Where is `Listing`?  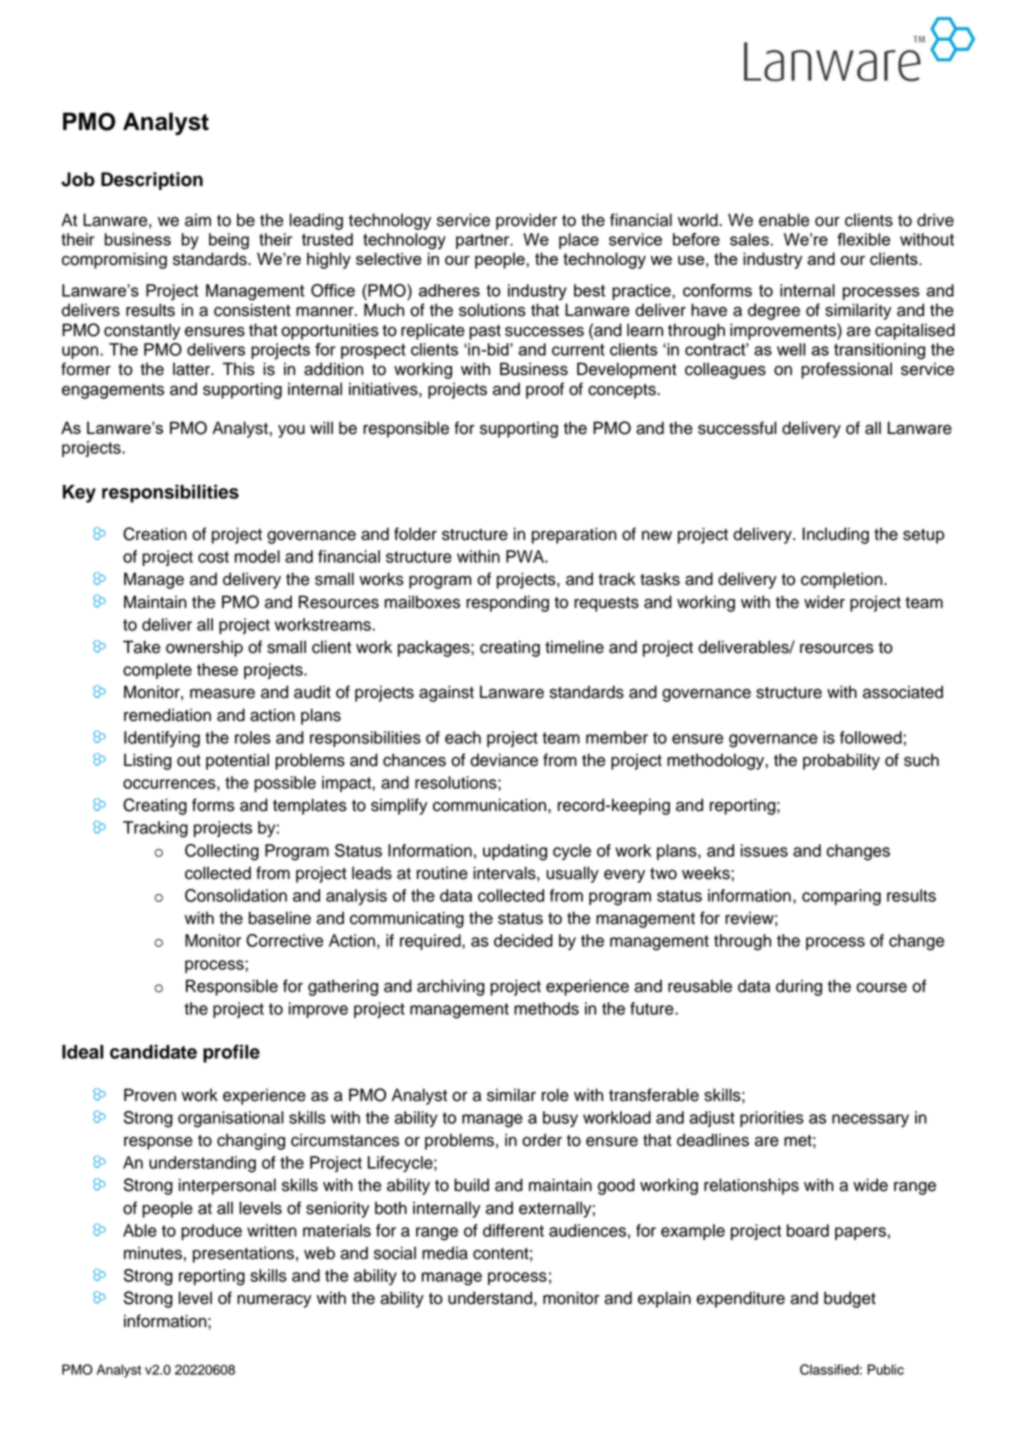 Listing is located at coordinates (148, 761).
